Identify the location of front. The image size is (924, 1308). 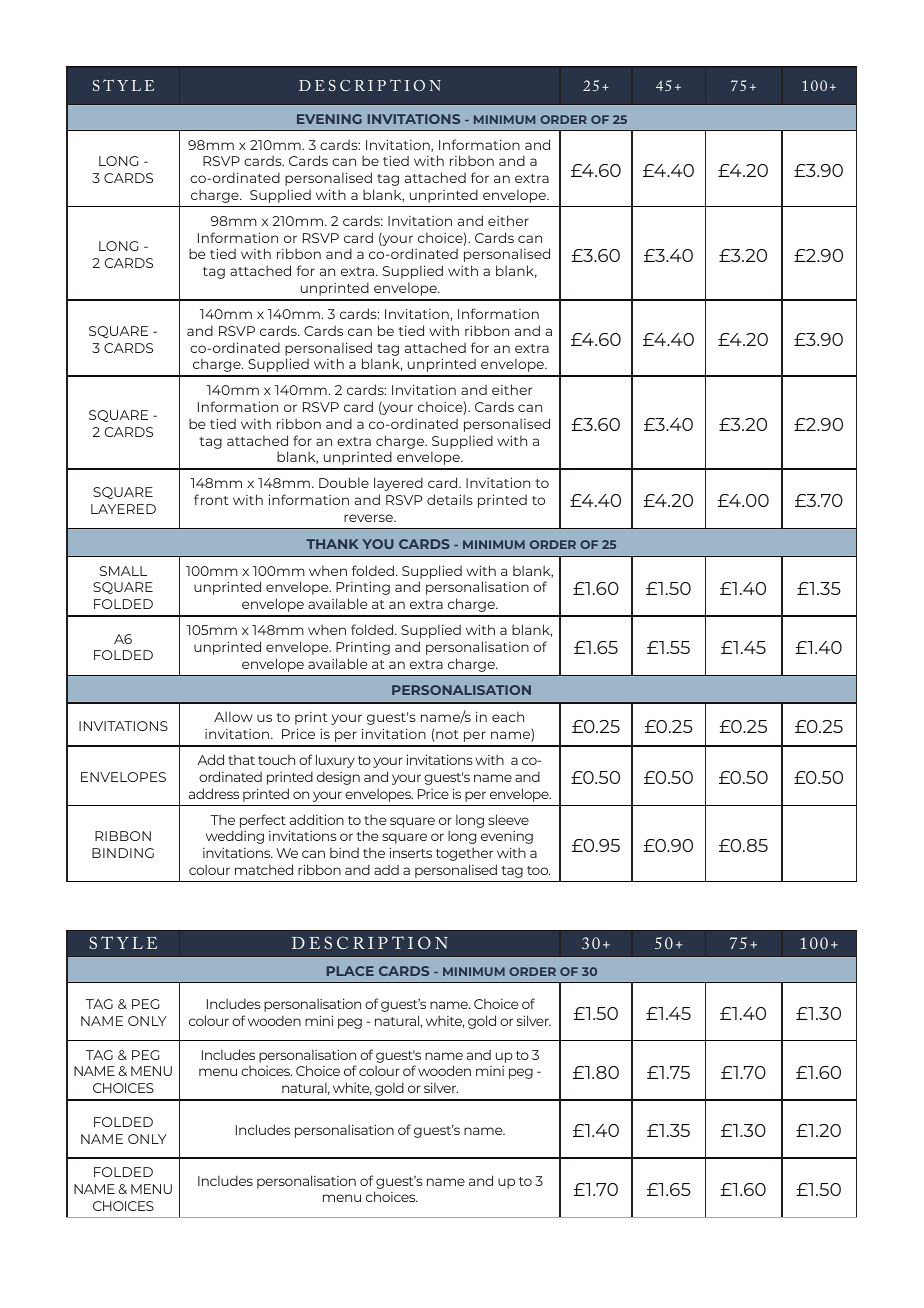
(211, 499).
